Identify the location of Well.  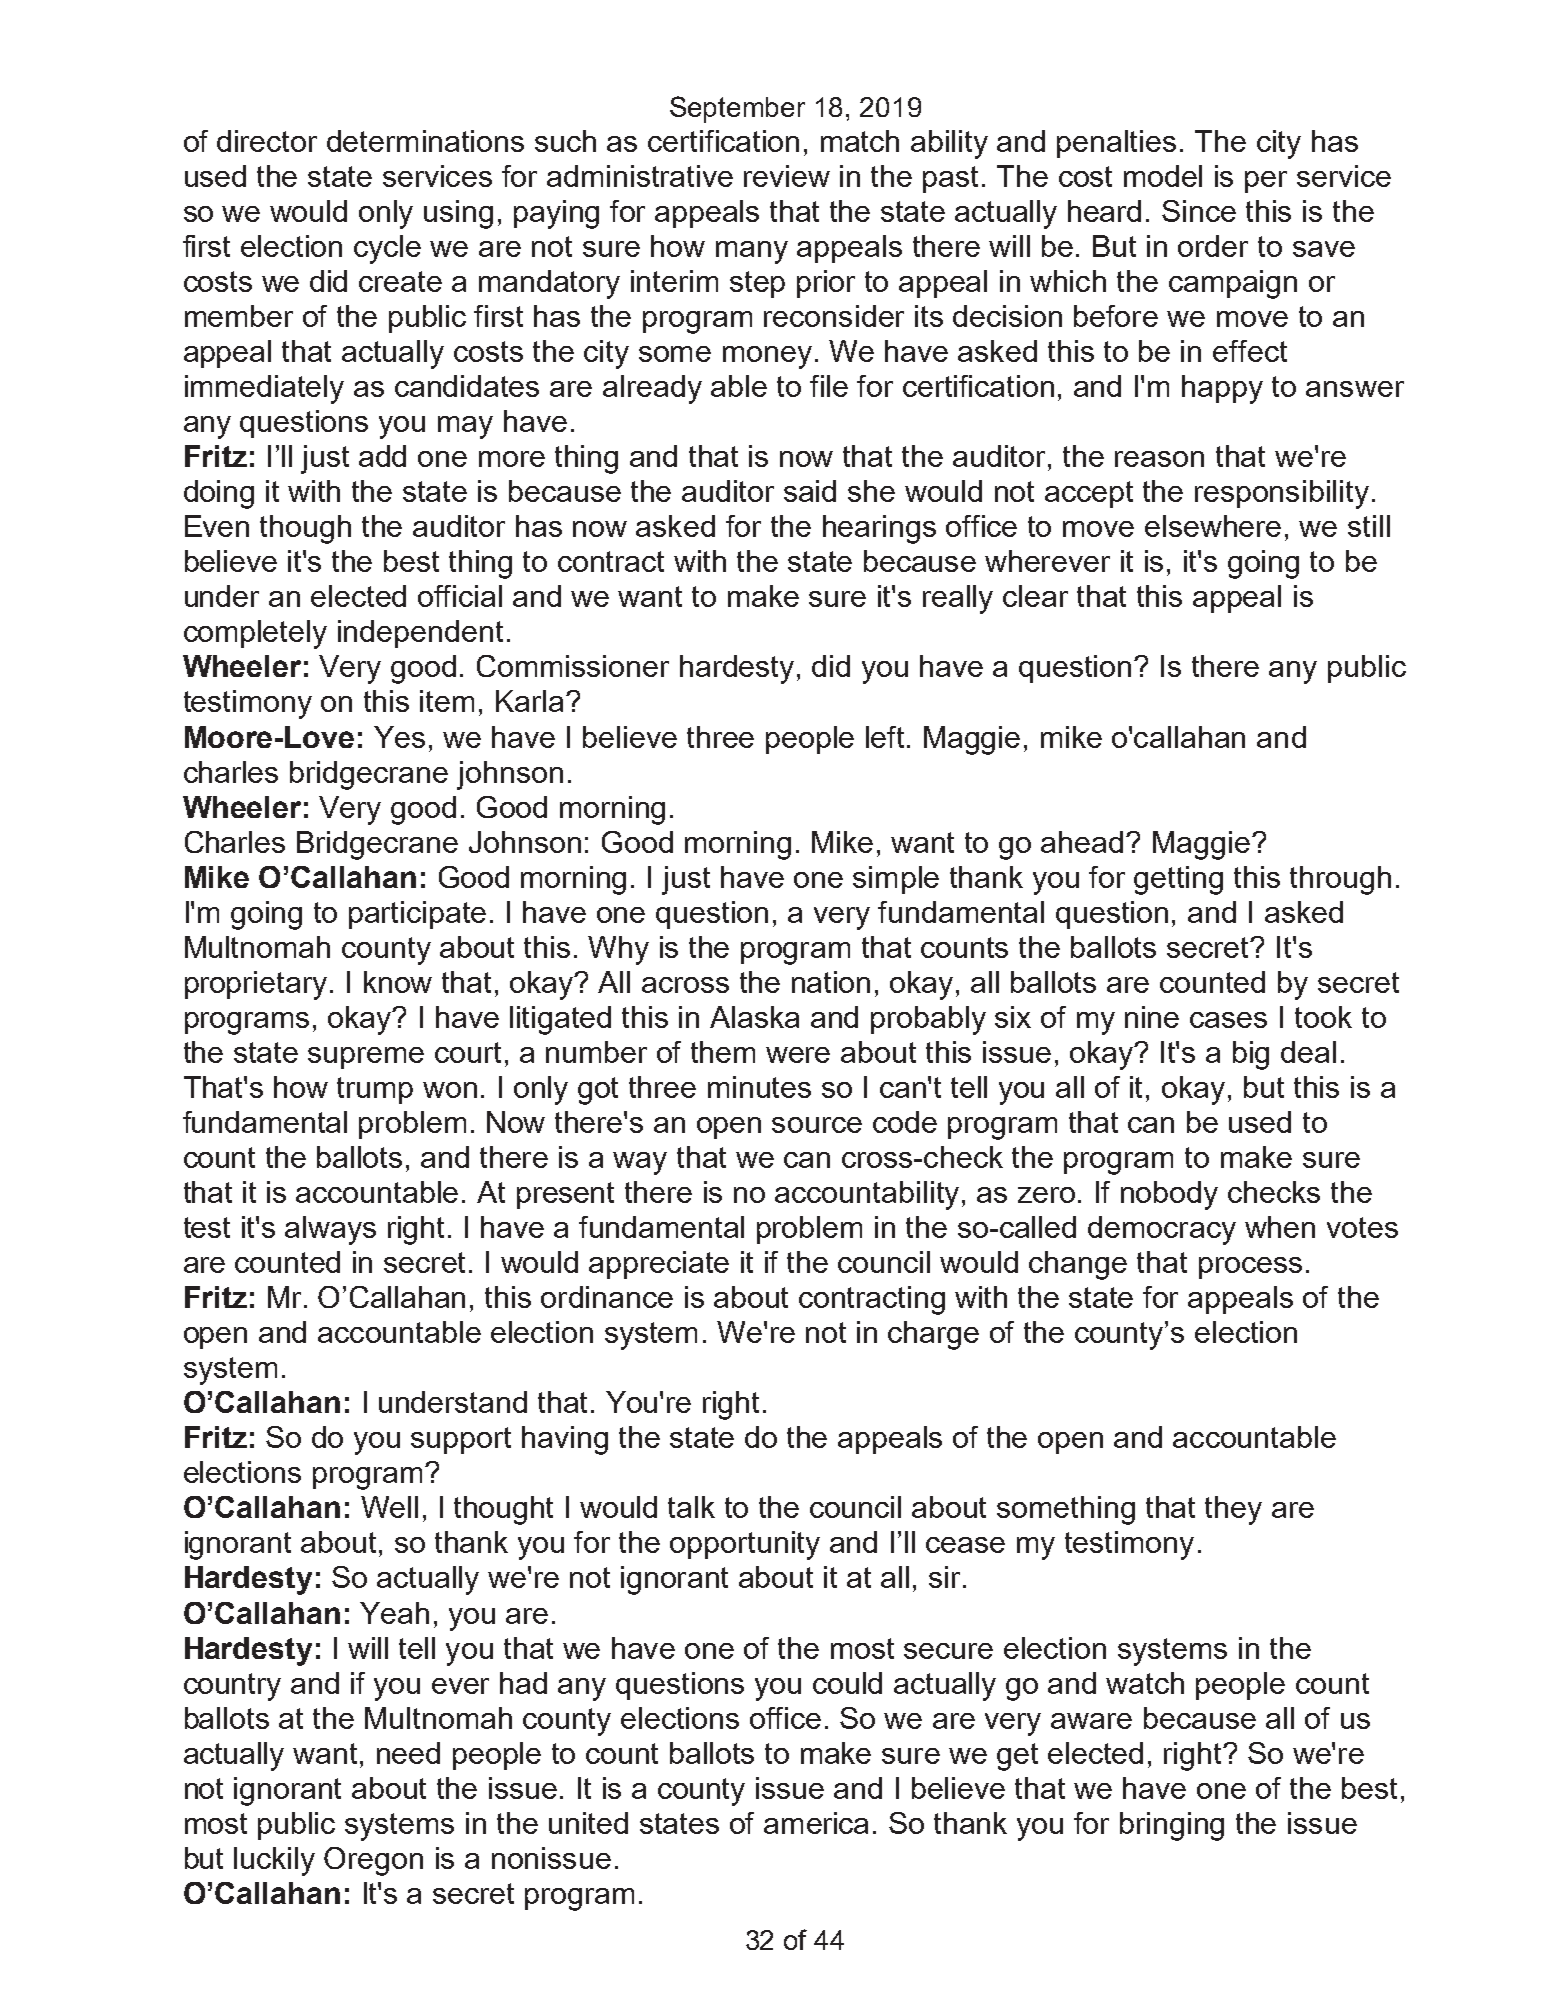
(389, 1507).
